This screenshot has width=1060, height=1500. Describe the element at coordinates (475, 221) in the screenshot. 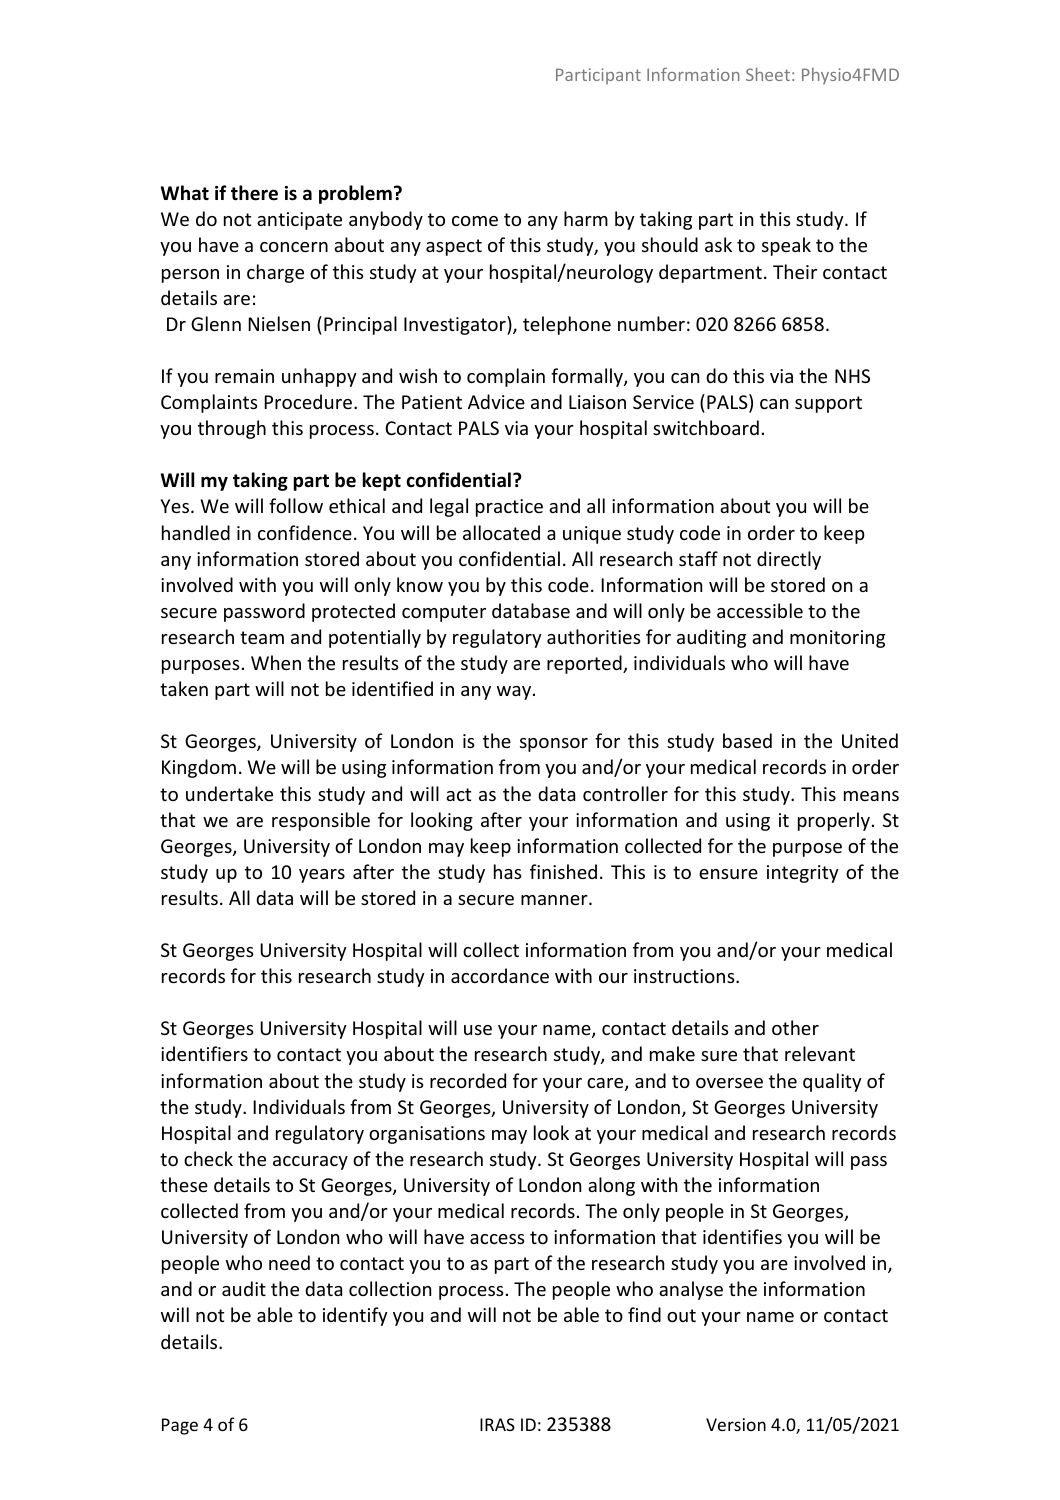

I see `come` at that location.
